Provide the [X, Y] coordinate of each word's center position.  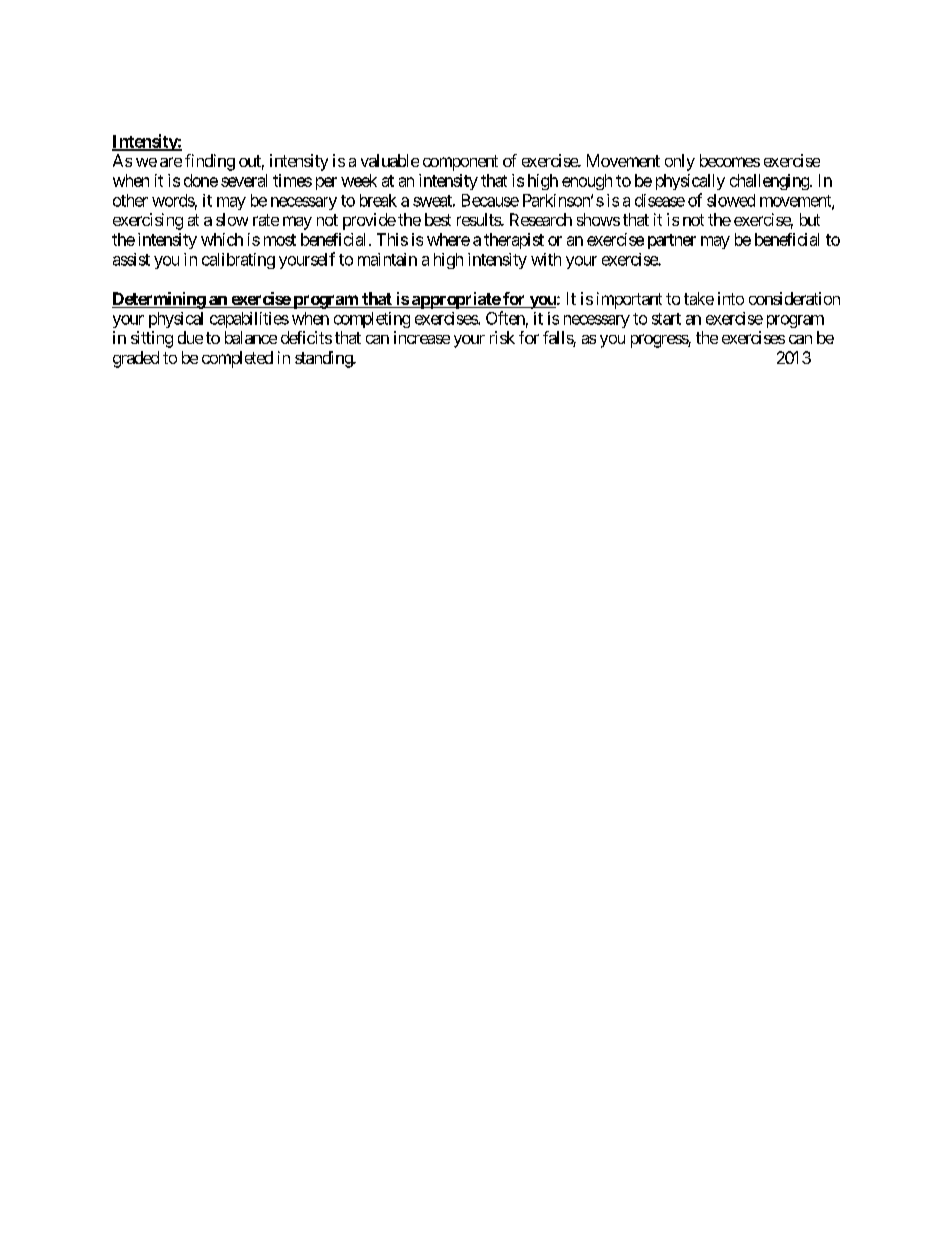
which [222, 239]
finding [210, 162]
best [438, 219]
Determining [159, 300]
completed [237, 359]
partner [672, 241]
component [460, 163]
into [731, 298]
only [680, 162]
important [629, 300]
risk [502, 337]
